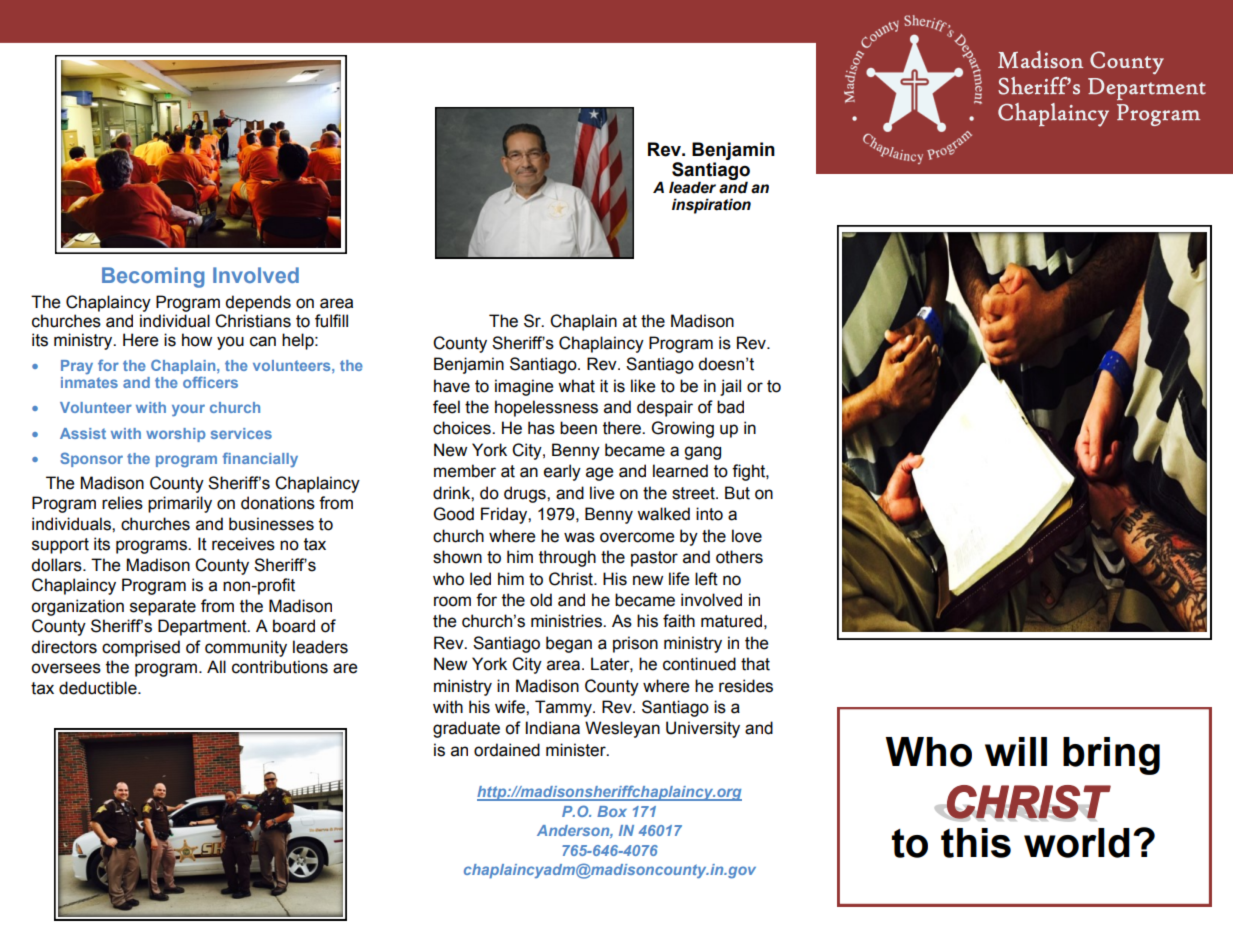  What do you see at coordinates (507, 750) in the page?
I see `ordained` at bounding box center [507, 750].
